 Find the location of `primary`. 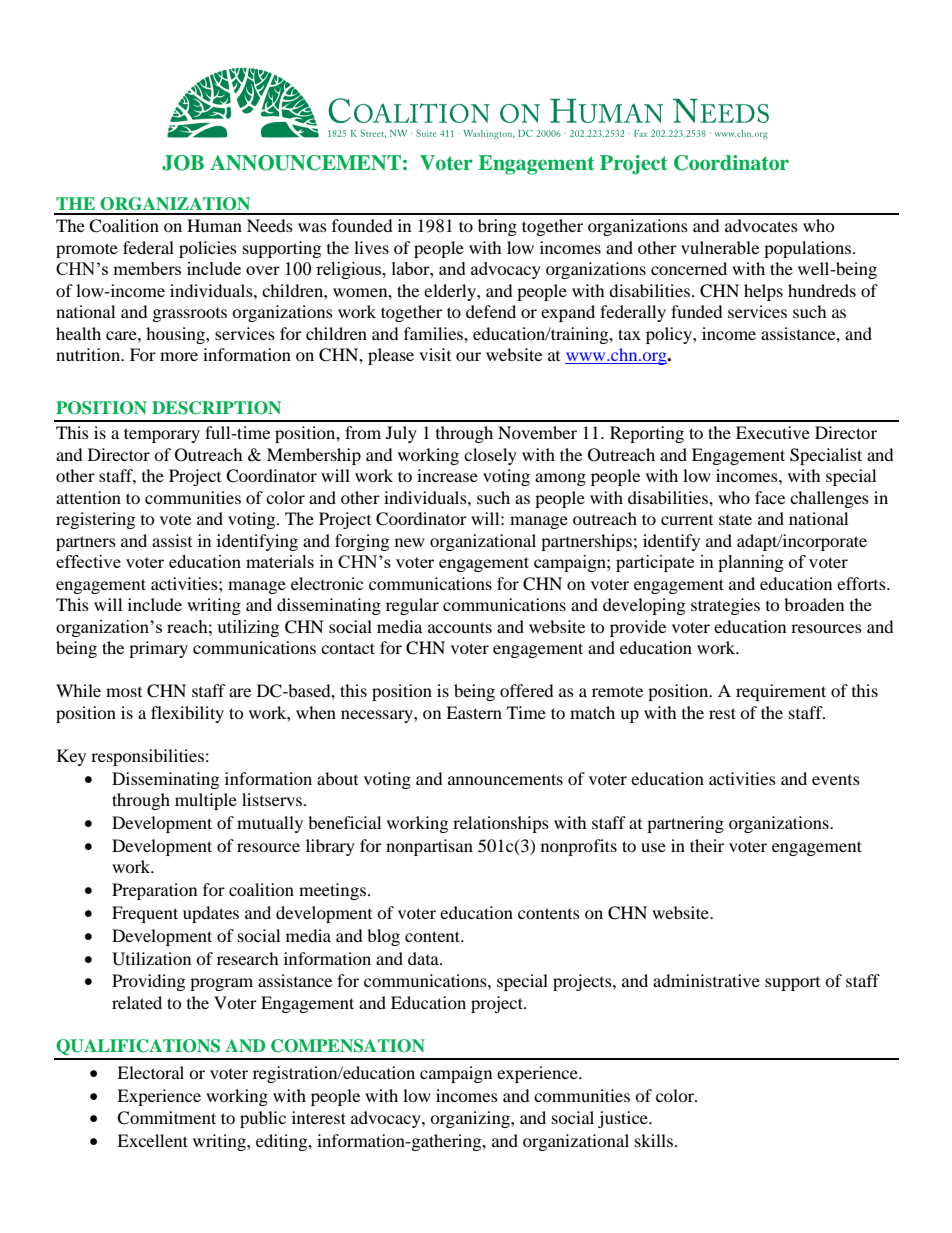

primary is located at coordinates (158, 649).
